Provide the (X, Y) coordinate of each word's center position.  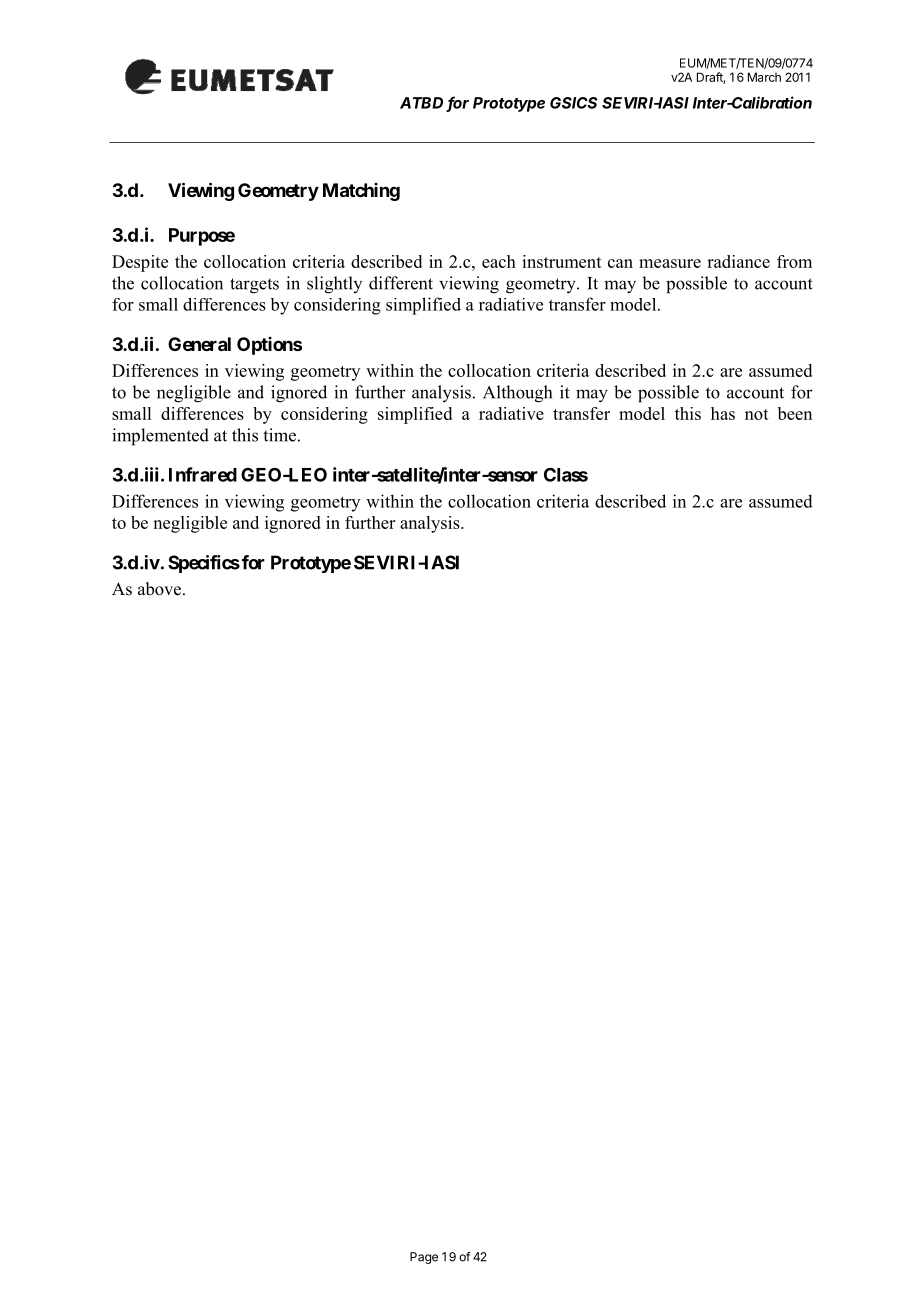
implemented (160, 437)
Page (424, 1258)
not (757, 414)
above (161, 589)
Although (517, 394)
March (764, 77)
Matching (361, 192)
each (499, 261)
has (723, 413)
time (279, 435)
